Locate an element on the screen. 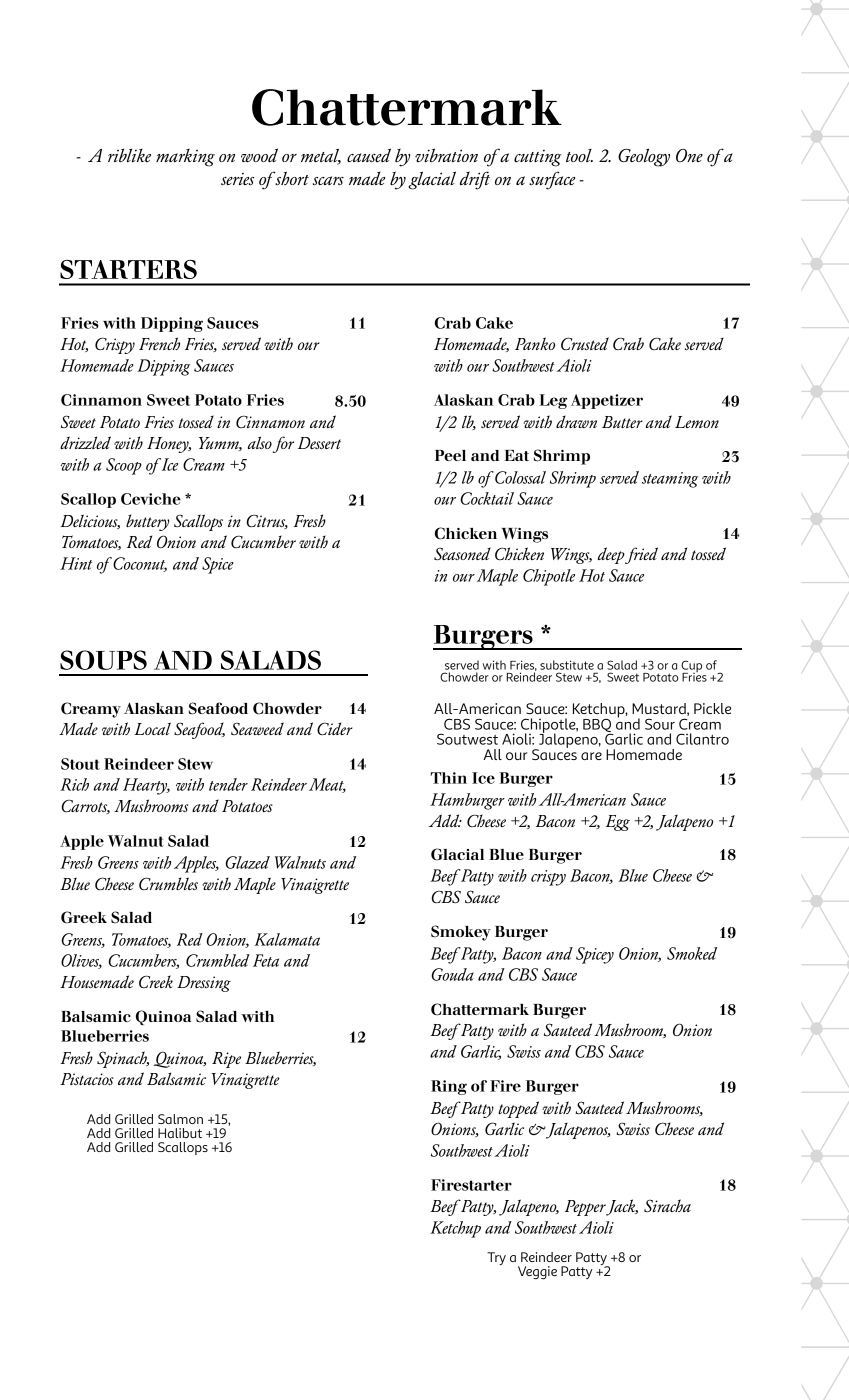 This screenshot has width=849, height=1400. BBQ is located at coordinates (598, 727).
